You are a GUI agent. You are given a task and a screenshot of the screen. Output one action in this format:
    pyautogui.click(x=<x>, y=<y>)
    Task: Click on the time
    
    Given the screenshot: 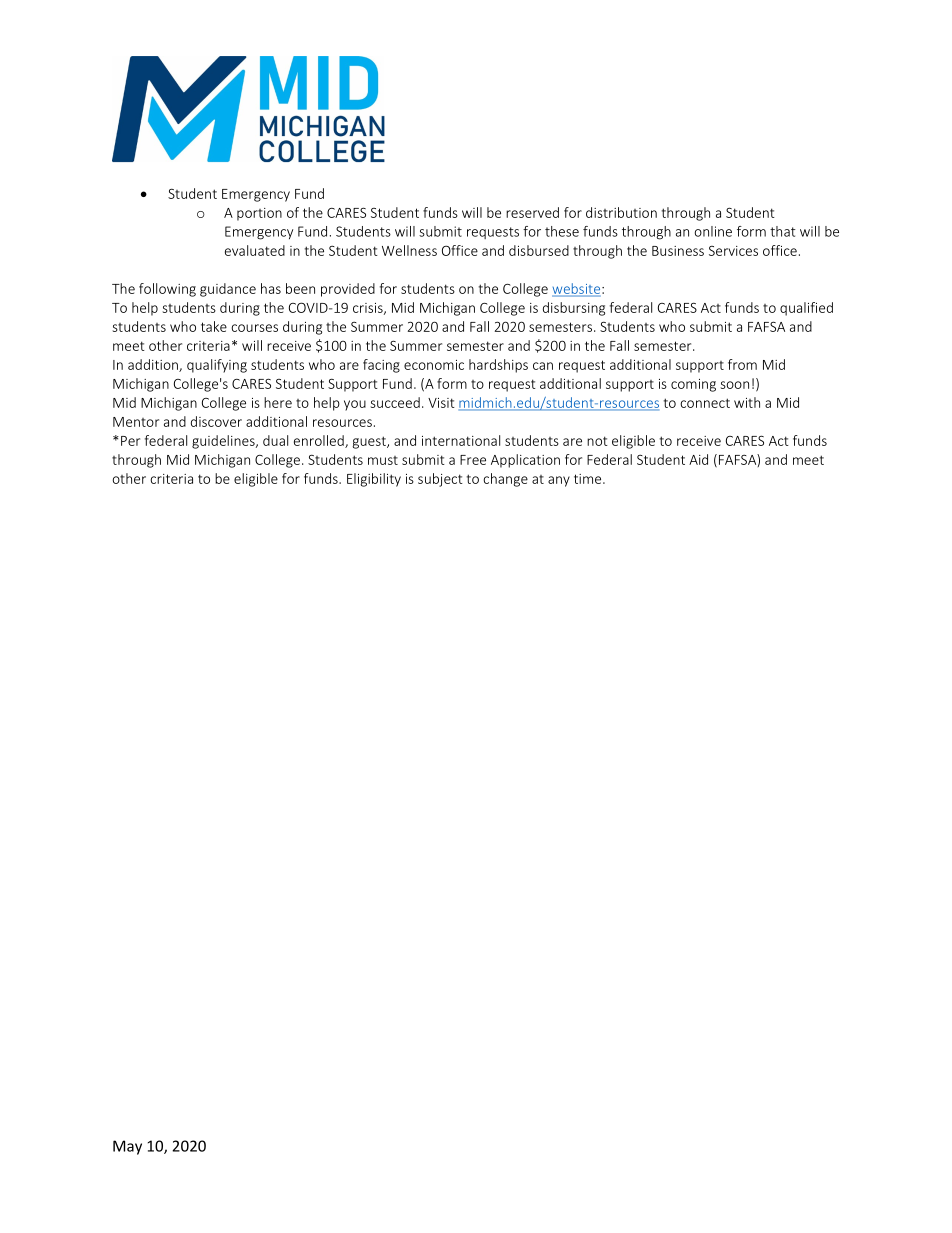 What is the action you would take?
    pyautogui.click(x=589, y=479)
